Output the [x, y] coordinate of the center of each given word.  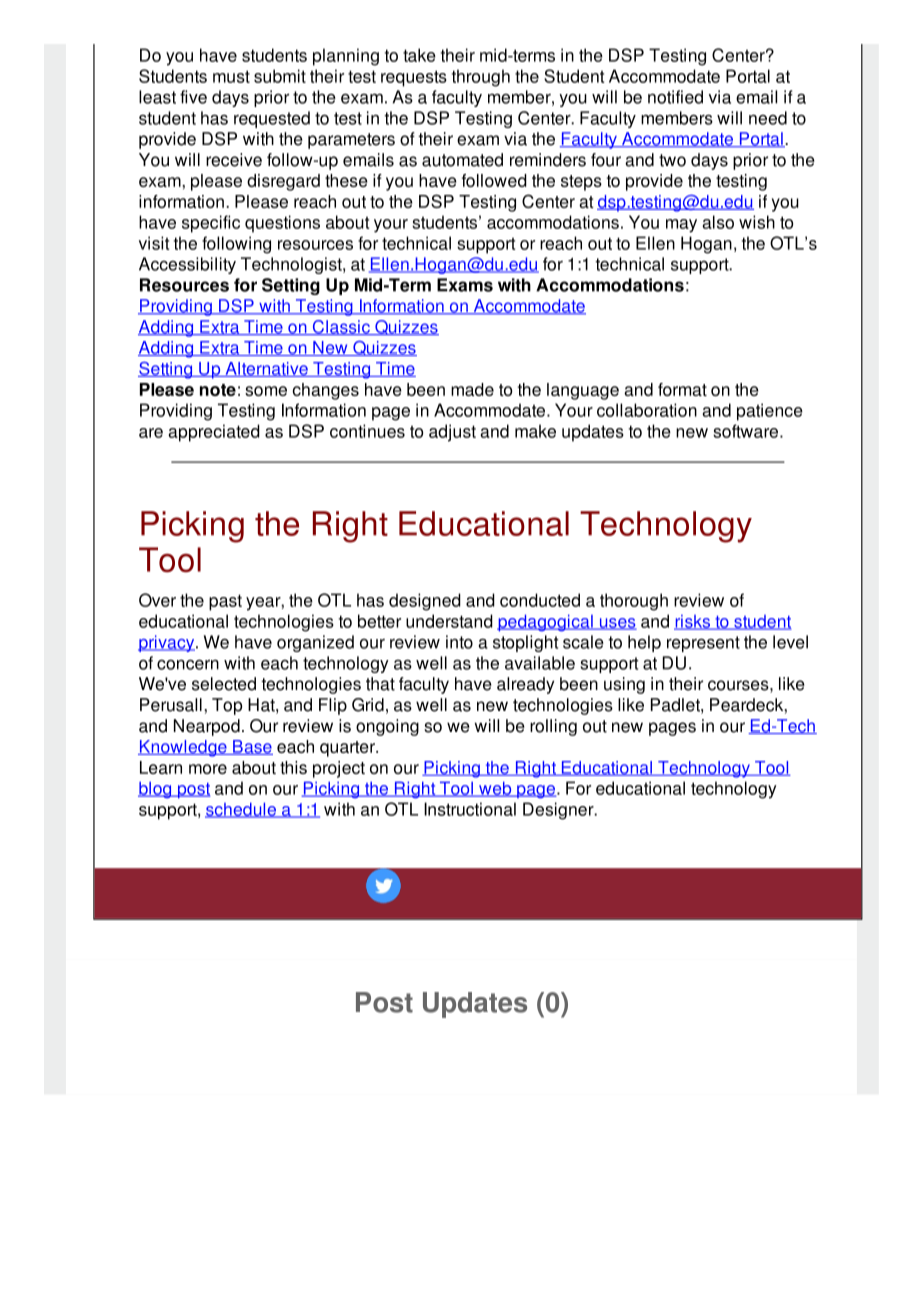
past [225, 602]
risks [693, 622]
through [481, 78]
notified [675, 97]
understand [449, 621]
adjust [452, 433]
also [718, 222]
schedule [241, 810]
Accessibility [187, 265]
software [745, 431]
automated [462, 160]
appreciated [214, 433]
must [231, 76]
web [495, 789]
